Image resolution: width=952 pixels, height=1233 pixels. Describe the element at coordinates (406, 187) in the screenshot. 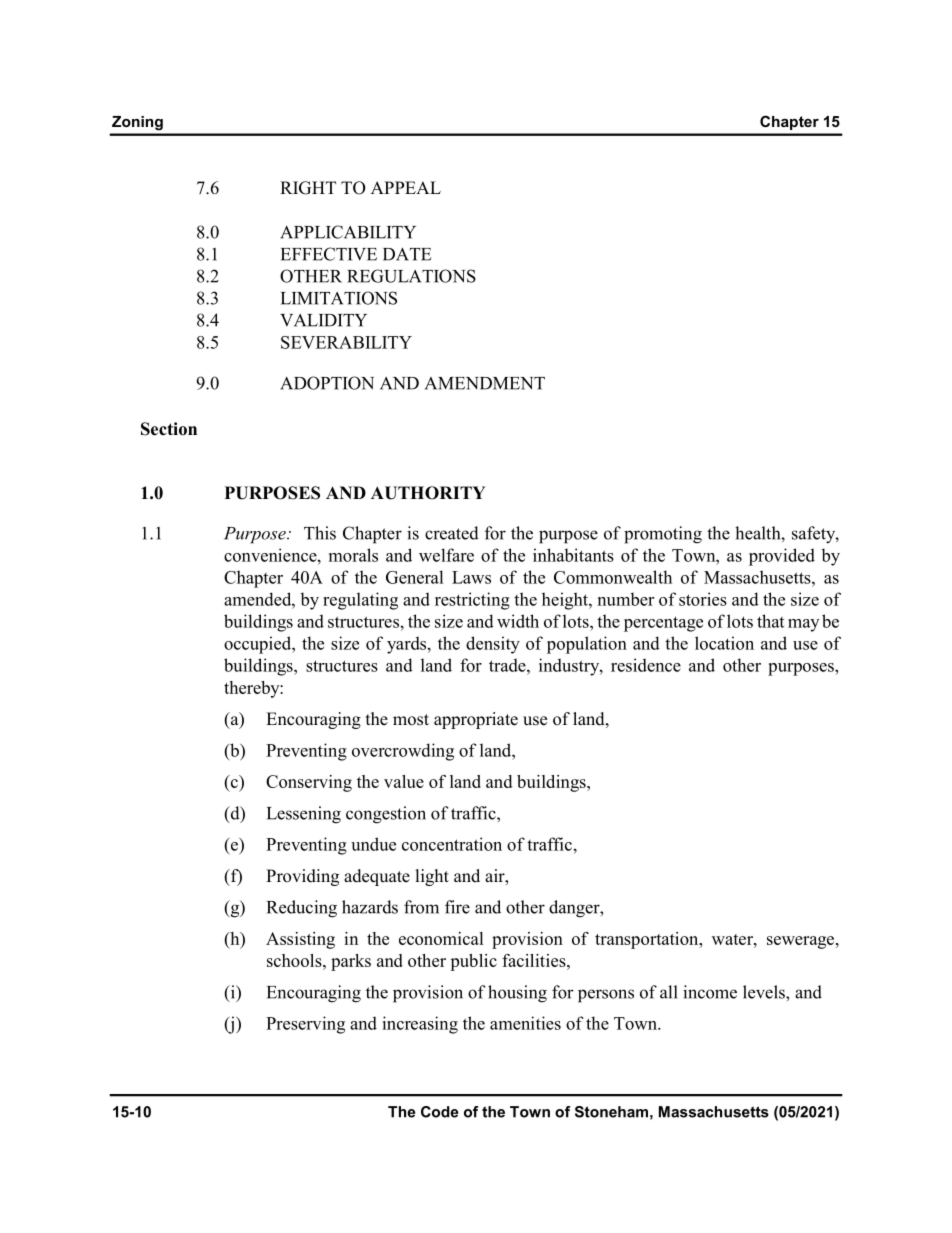

I see `APPEAL` at that location.
